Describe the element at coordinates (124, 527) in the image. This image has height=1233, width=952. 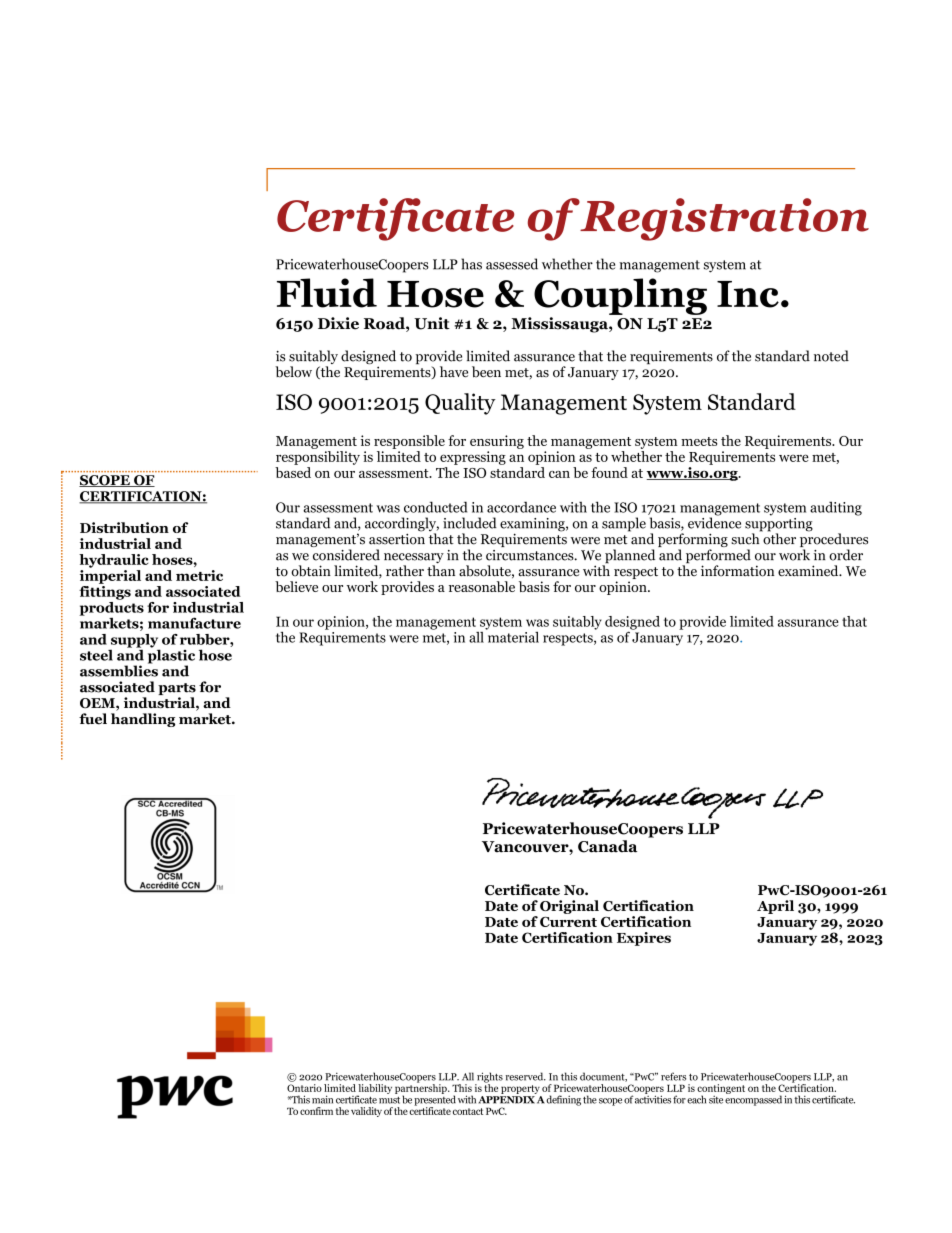
I see `Distribution` at that location.
